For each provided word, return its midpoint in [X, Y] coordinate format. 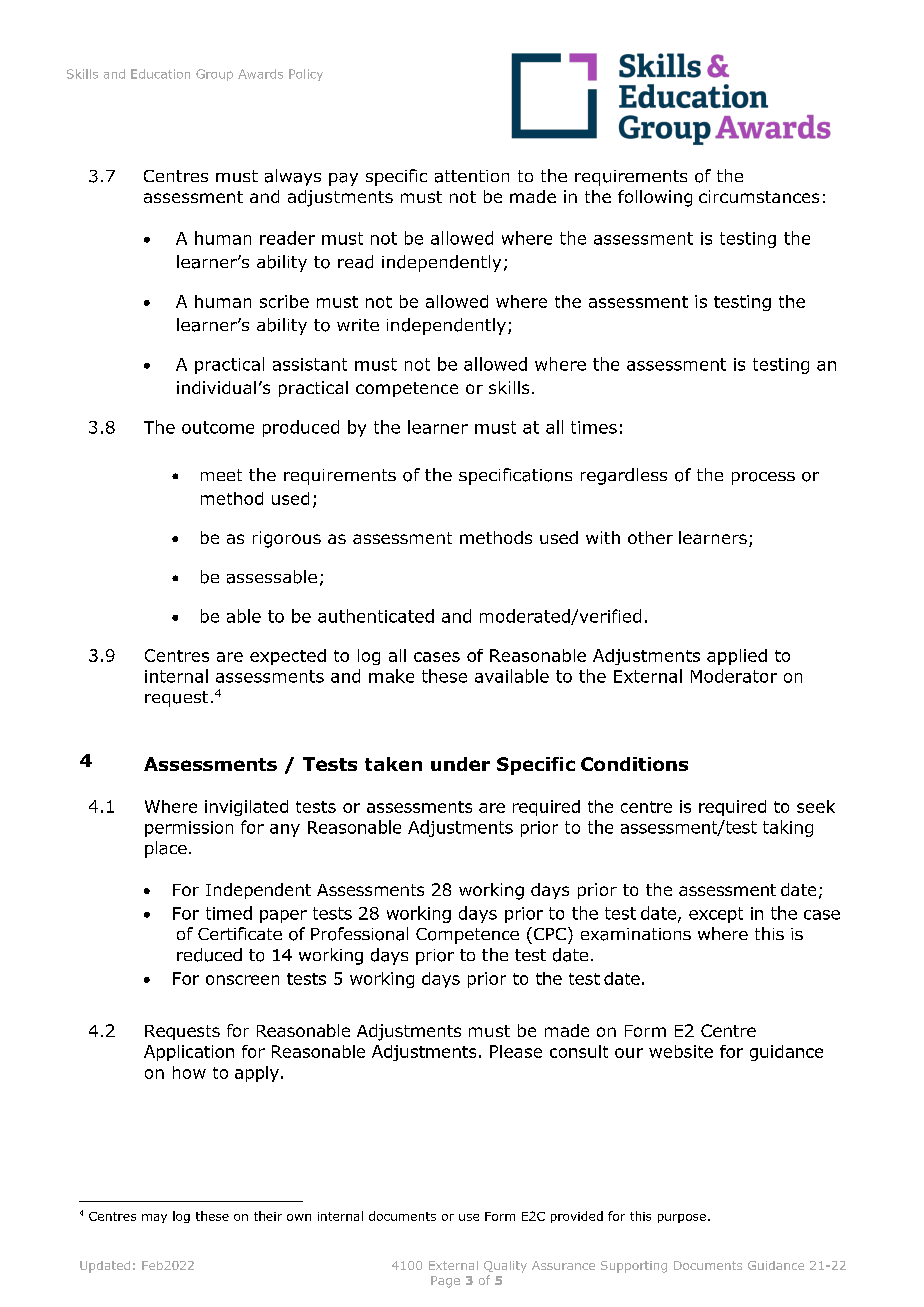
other [650, 537]
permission [189, 829]
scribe [284, 301]
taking [788, 828]
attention [472, 176]
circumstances [759, 196]
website [681, 1051]
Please [516, 1051]
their [268, 1216]
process [763, 478]
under [460, 764]
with [603, 537]
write [358, 325]
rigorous [287, 539]
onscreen [242, 980]
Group [214, 75]
